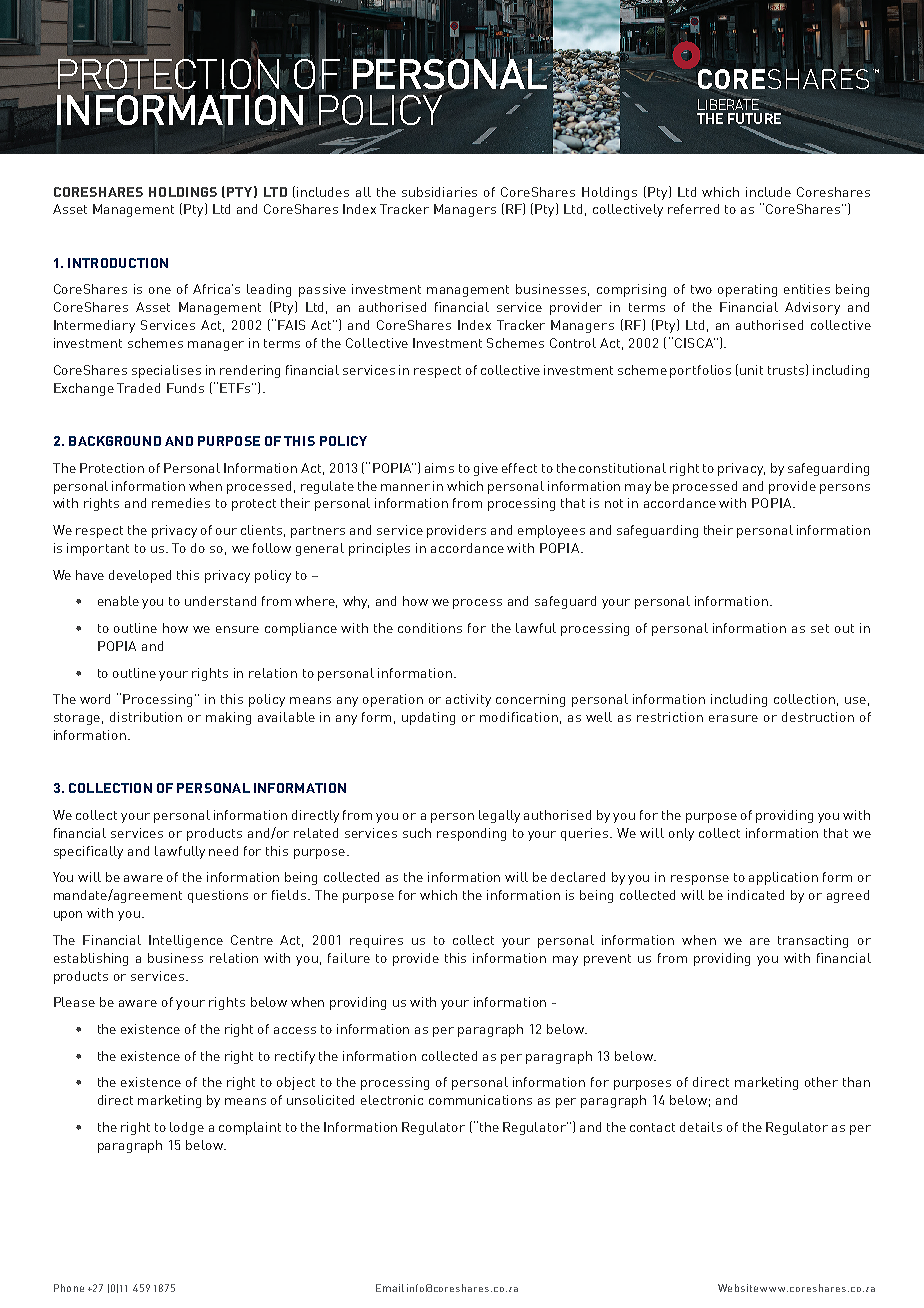  What do you see at coordinates (146, 717) in the page?
I see `distribution` at bounding box center [146, 717].
